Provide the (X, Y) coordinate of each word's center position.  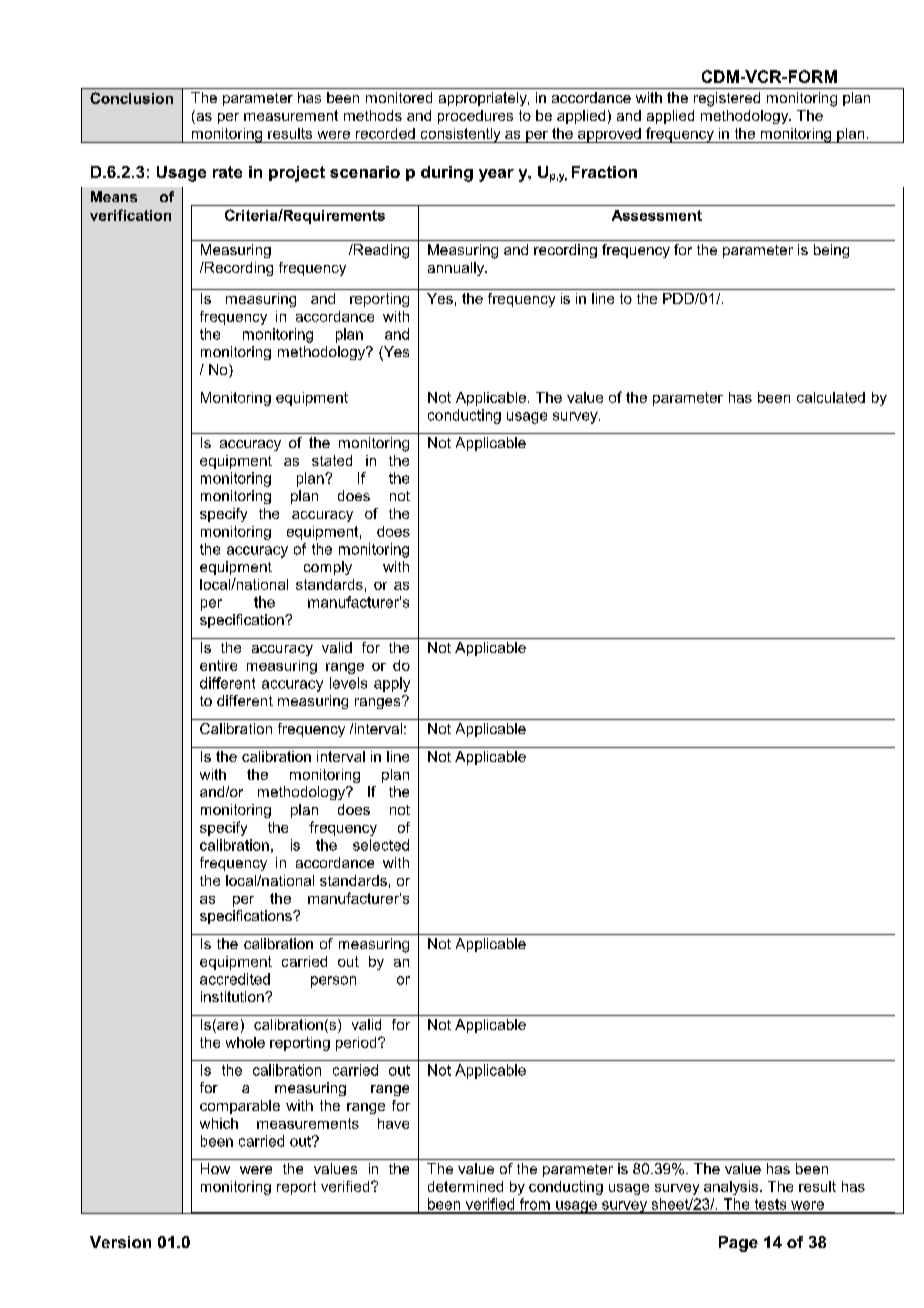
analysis (732, 1188)
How (215, 1168)
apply (392, 684)
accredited (235, 979)
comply (328, 568)
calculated (831, 397)
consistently (460, 135)
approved (609, 135)
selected (381, 845)
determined (465, 1186)
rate (227, 172)
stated (332, 460)
